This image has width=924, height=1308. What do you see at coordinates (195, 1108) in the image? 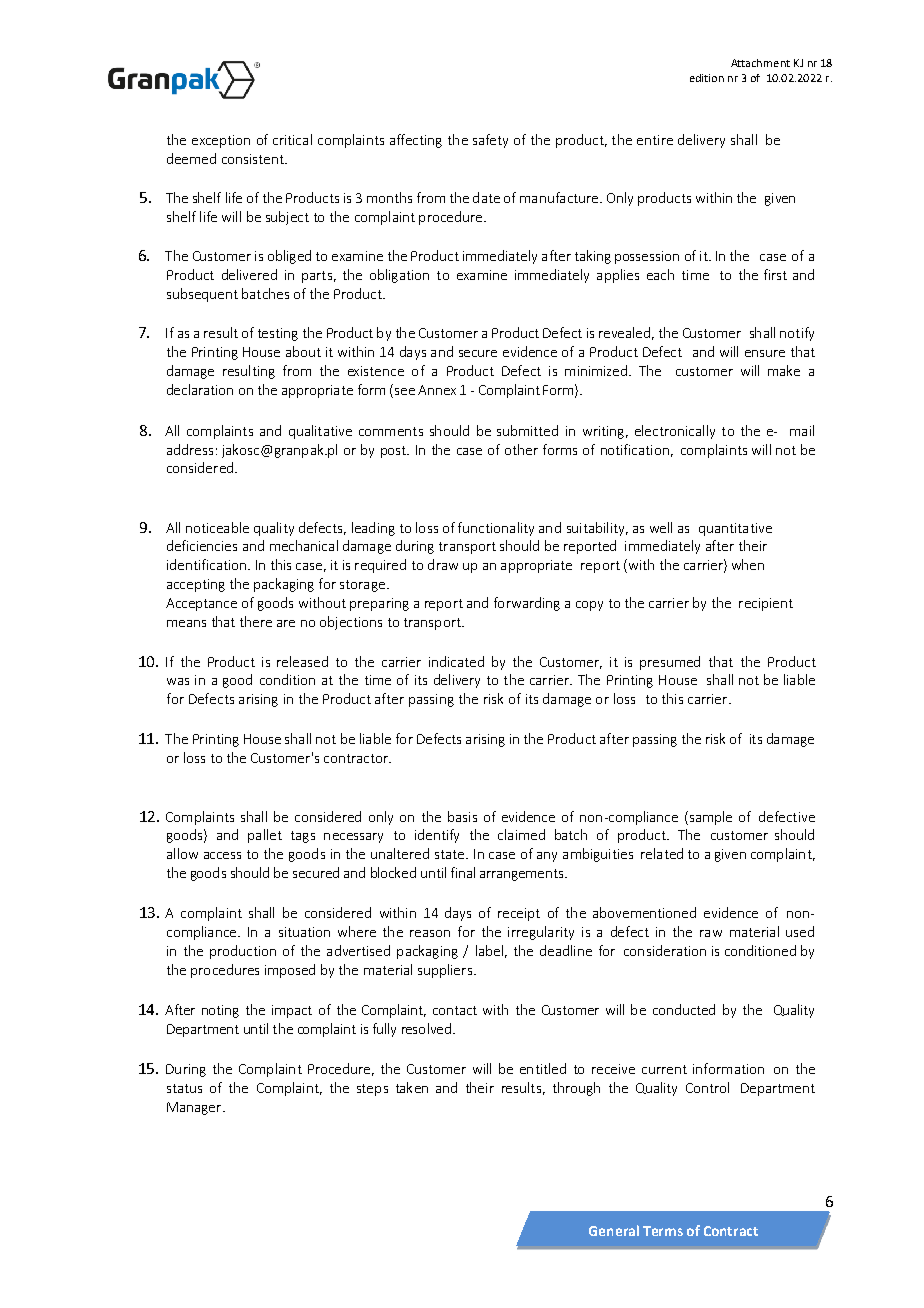
I see `Manager` at bounding box center [195, 1108].
